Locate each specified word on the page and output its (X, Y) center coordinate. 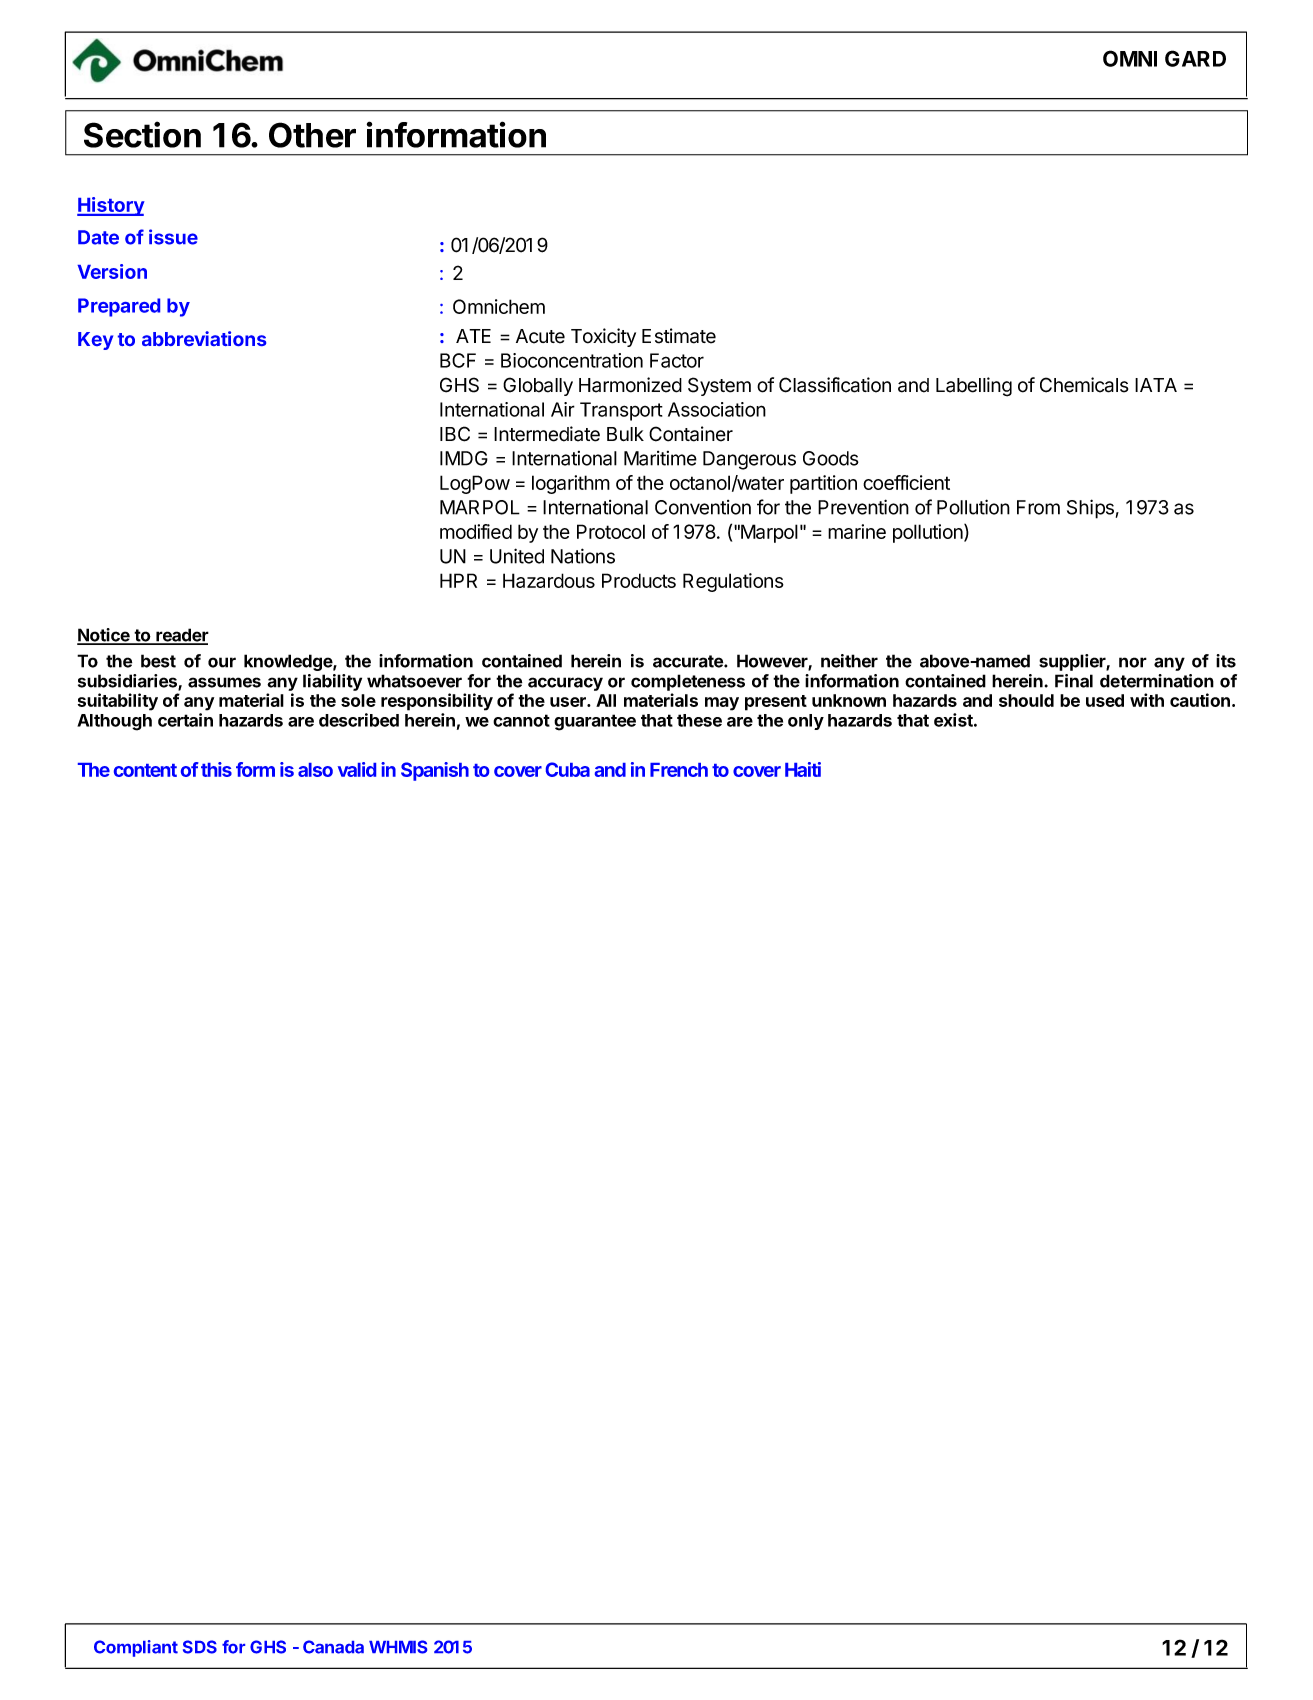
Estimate (679, 336)
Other (312, 135)
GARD (1195, 58)
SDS (200, 1647)
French (679, 770)
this (216, 769)
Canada (333, 1647)
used (1105, 700)
